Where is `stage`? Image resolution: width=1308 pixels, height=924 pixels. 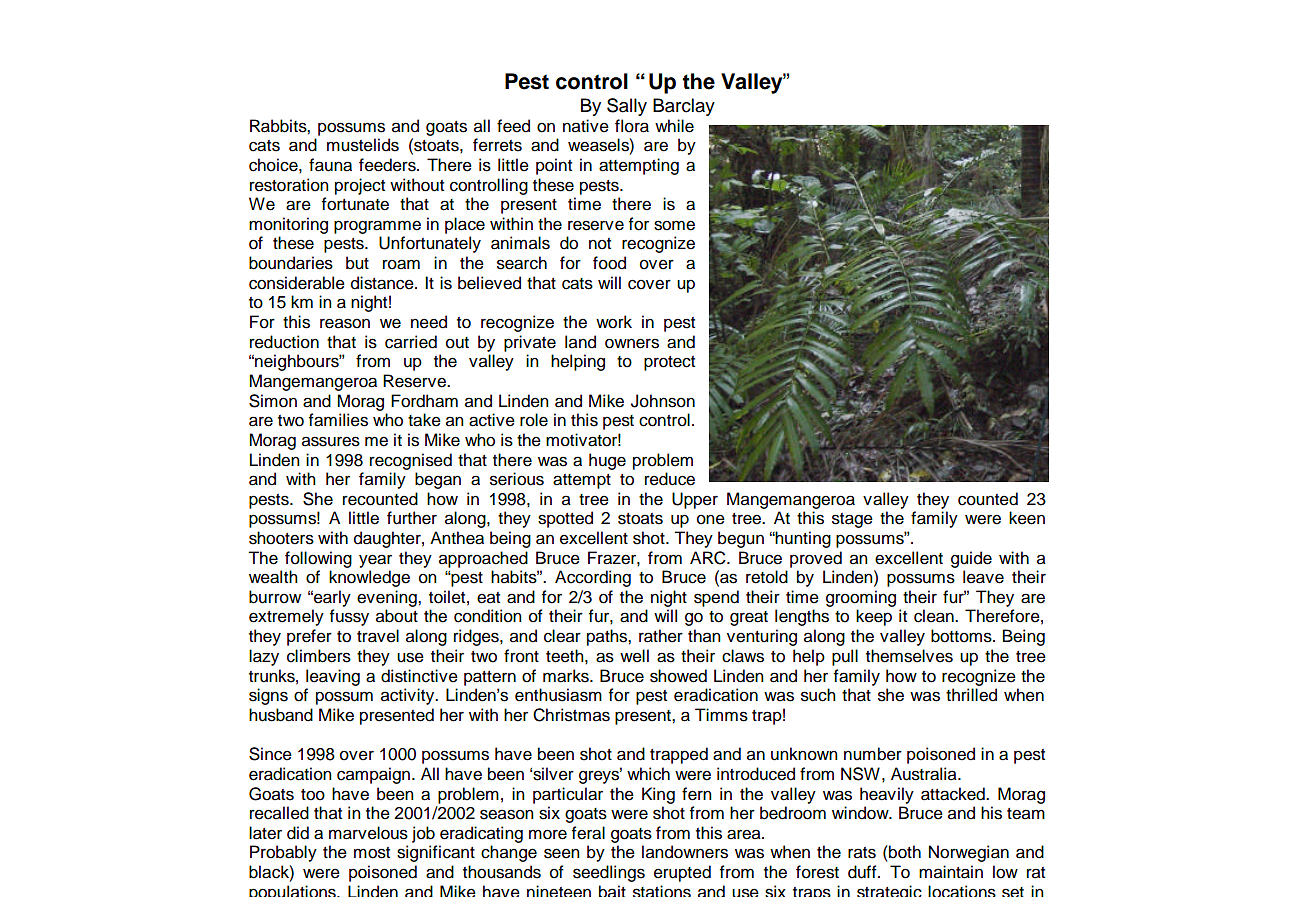 stage is located at coordinates (852, 520).
